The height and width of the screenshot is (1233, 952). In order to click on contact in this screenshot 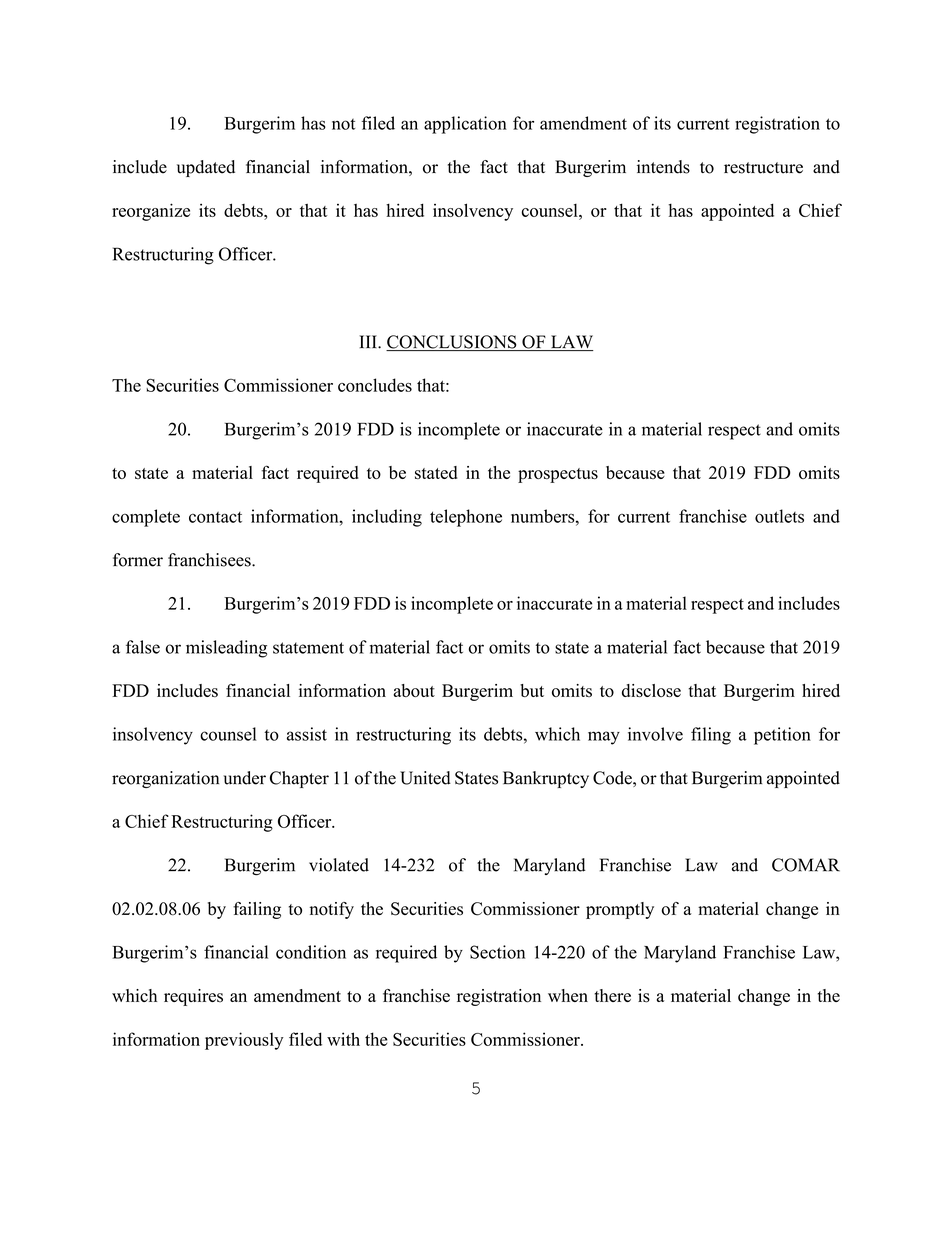, I will do `click(215, 517)`.
